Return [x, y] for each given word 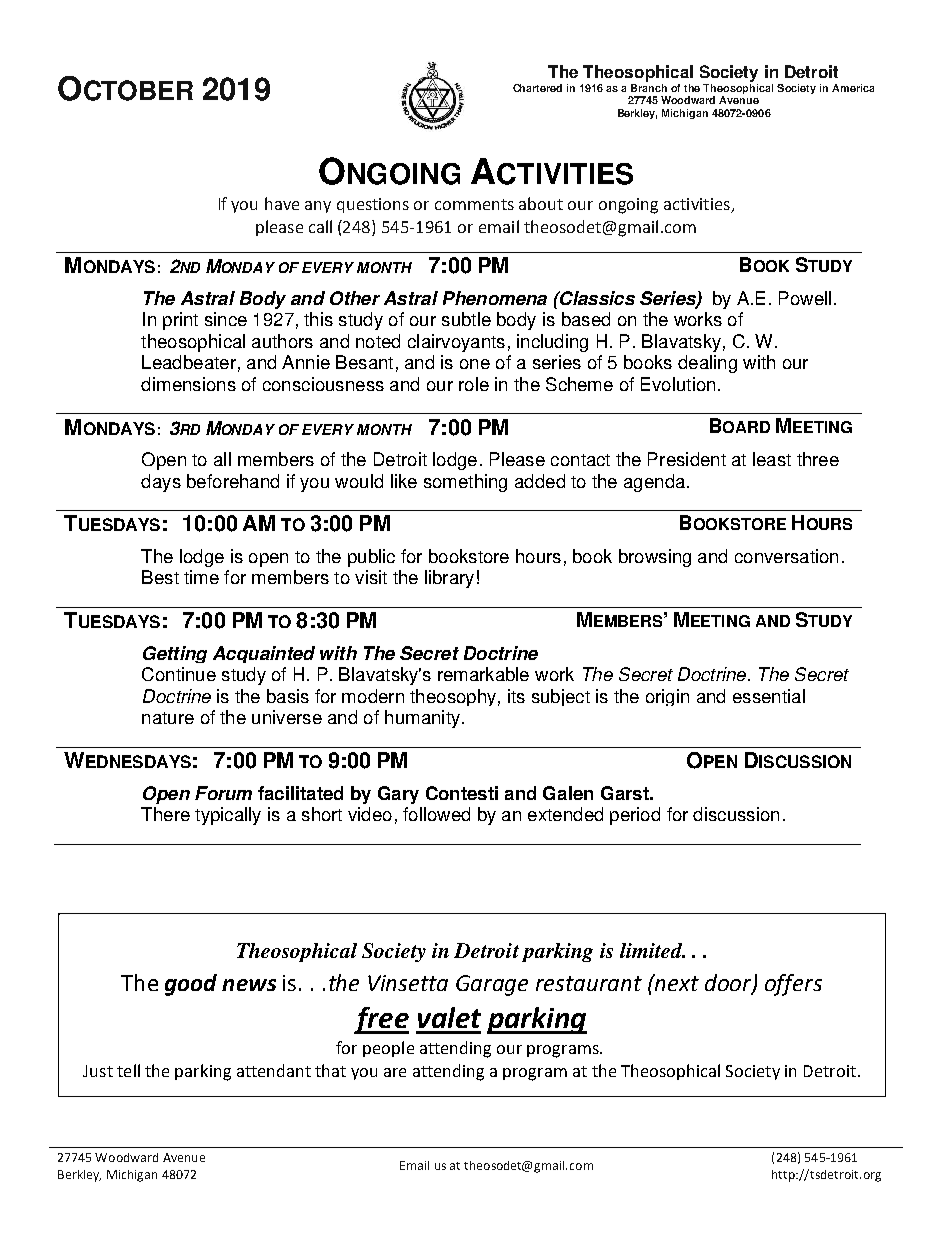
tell [128, 1070]
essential [769, 696]
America [853, 88]
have [282, 203]
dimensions [188, 384]
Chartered [537, 88]
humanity [422, 719]
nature [168, 718]
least [772, 459]
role [474, 384]
